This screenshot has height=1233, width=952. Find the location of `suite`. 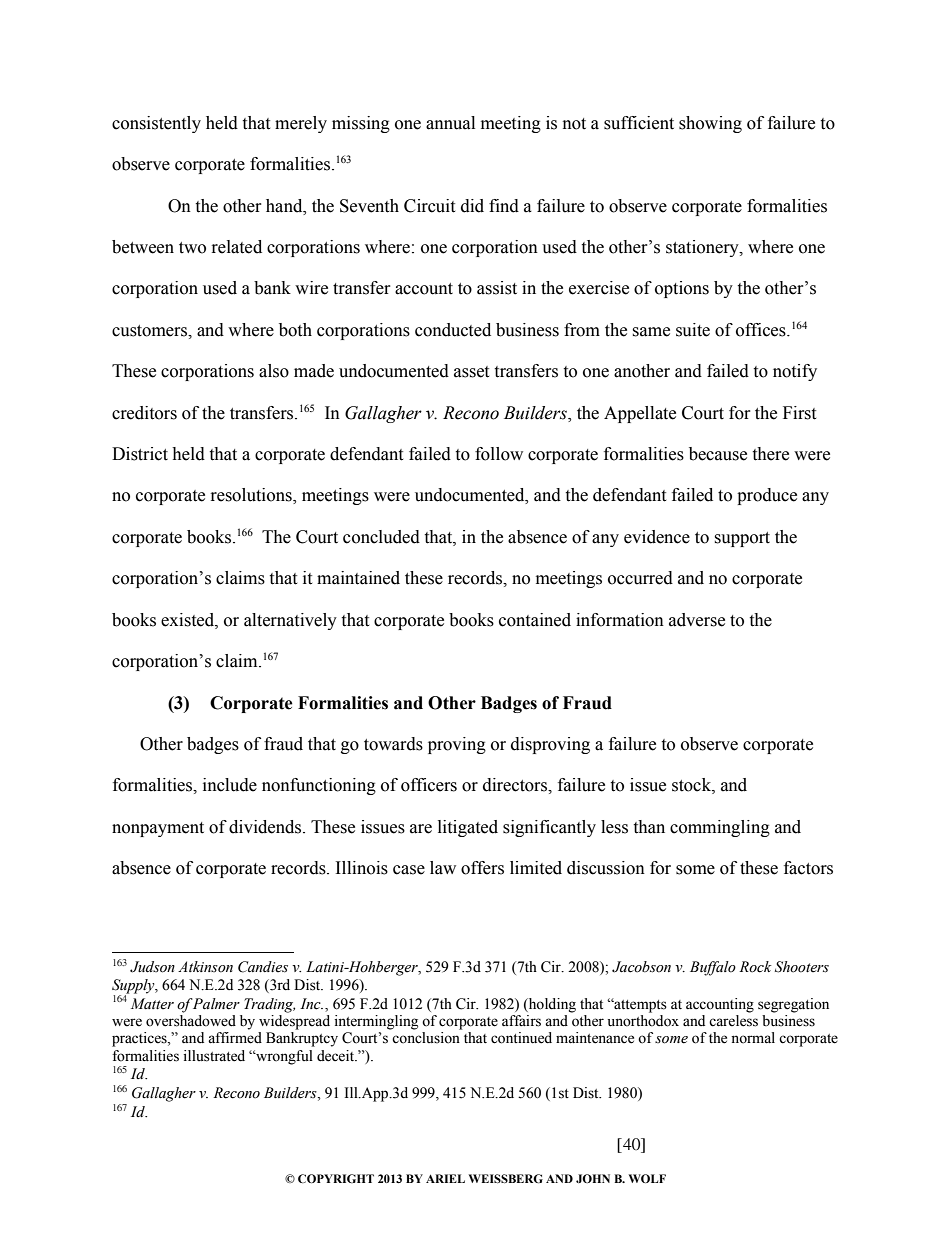

suite is located at coordinates (693, 330).
